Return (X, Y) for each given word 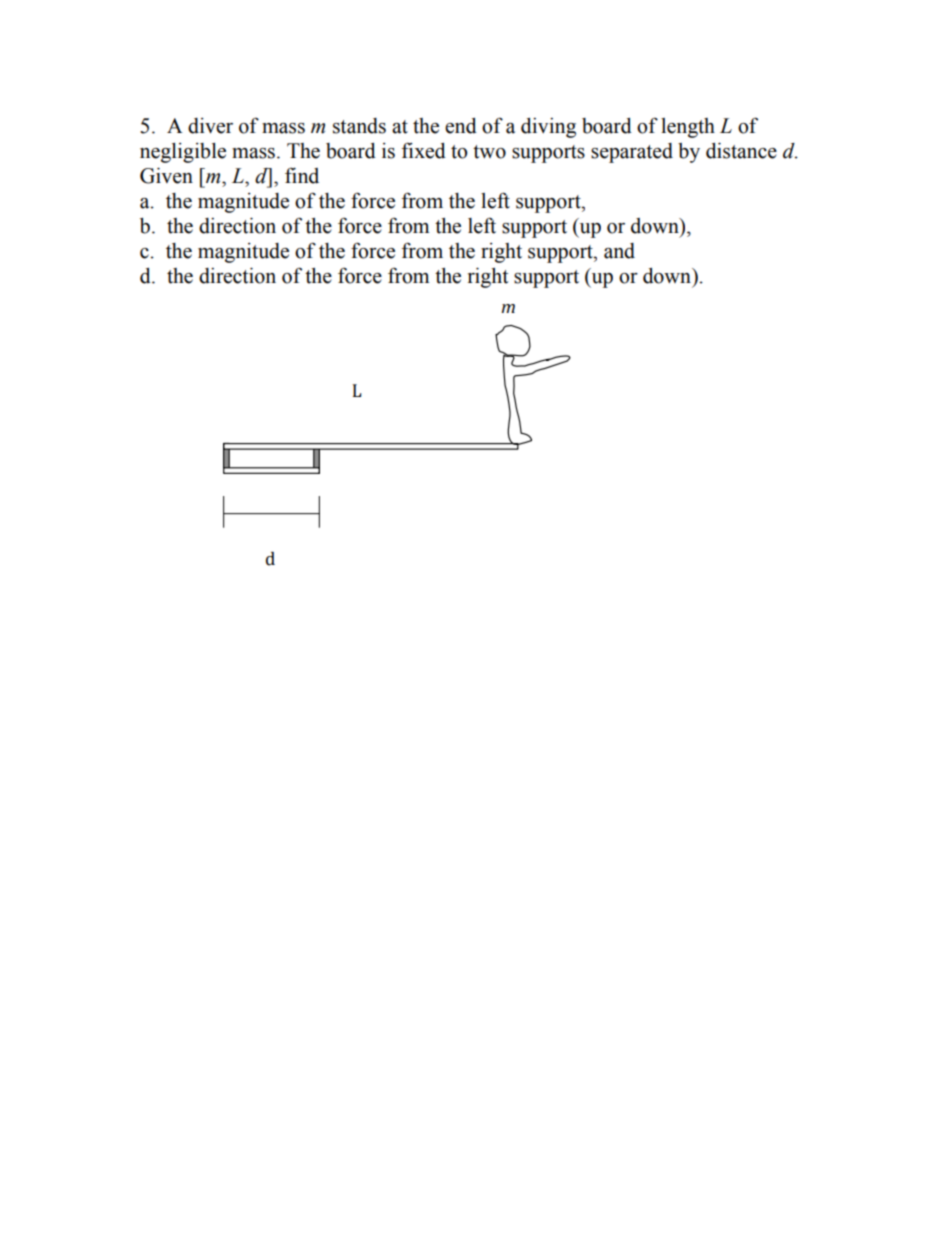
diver (210, 126)
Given (166, 176)
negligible (183, 153)
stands (359, 126)
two (489, 152)
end (461, 126)
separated (632, 153)
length (688, 128)
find (302, 176)
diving (548, 128)
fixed (424, 150)
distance (741, 151)
